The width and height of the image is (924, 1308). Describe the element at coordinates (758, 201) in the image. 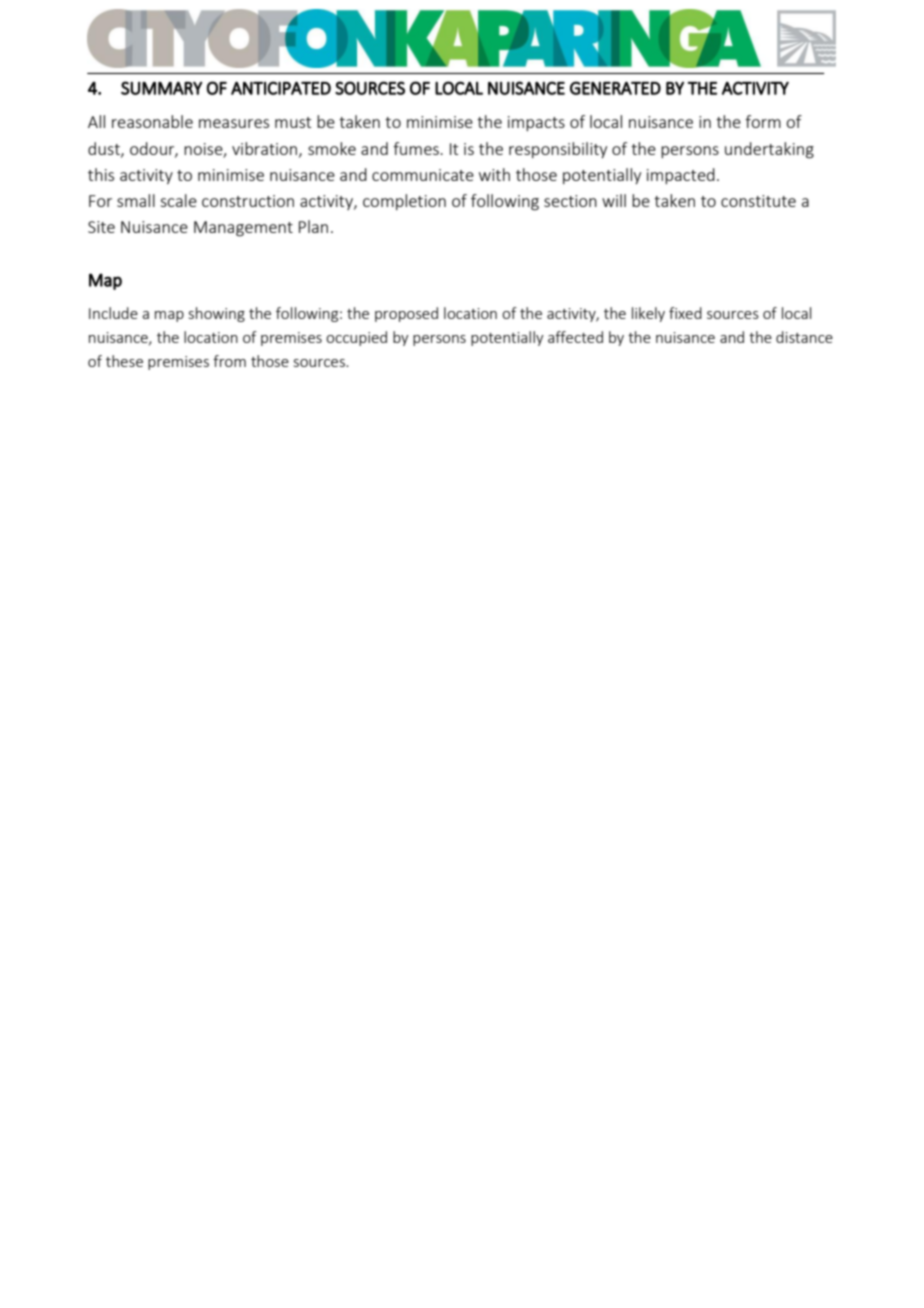

I see `constitute` at that location.
